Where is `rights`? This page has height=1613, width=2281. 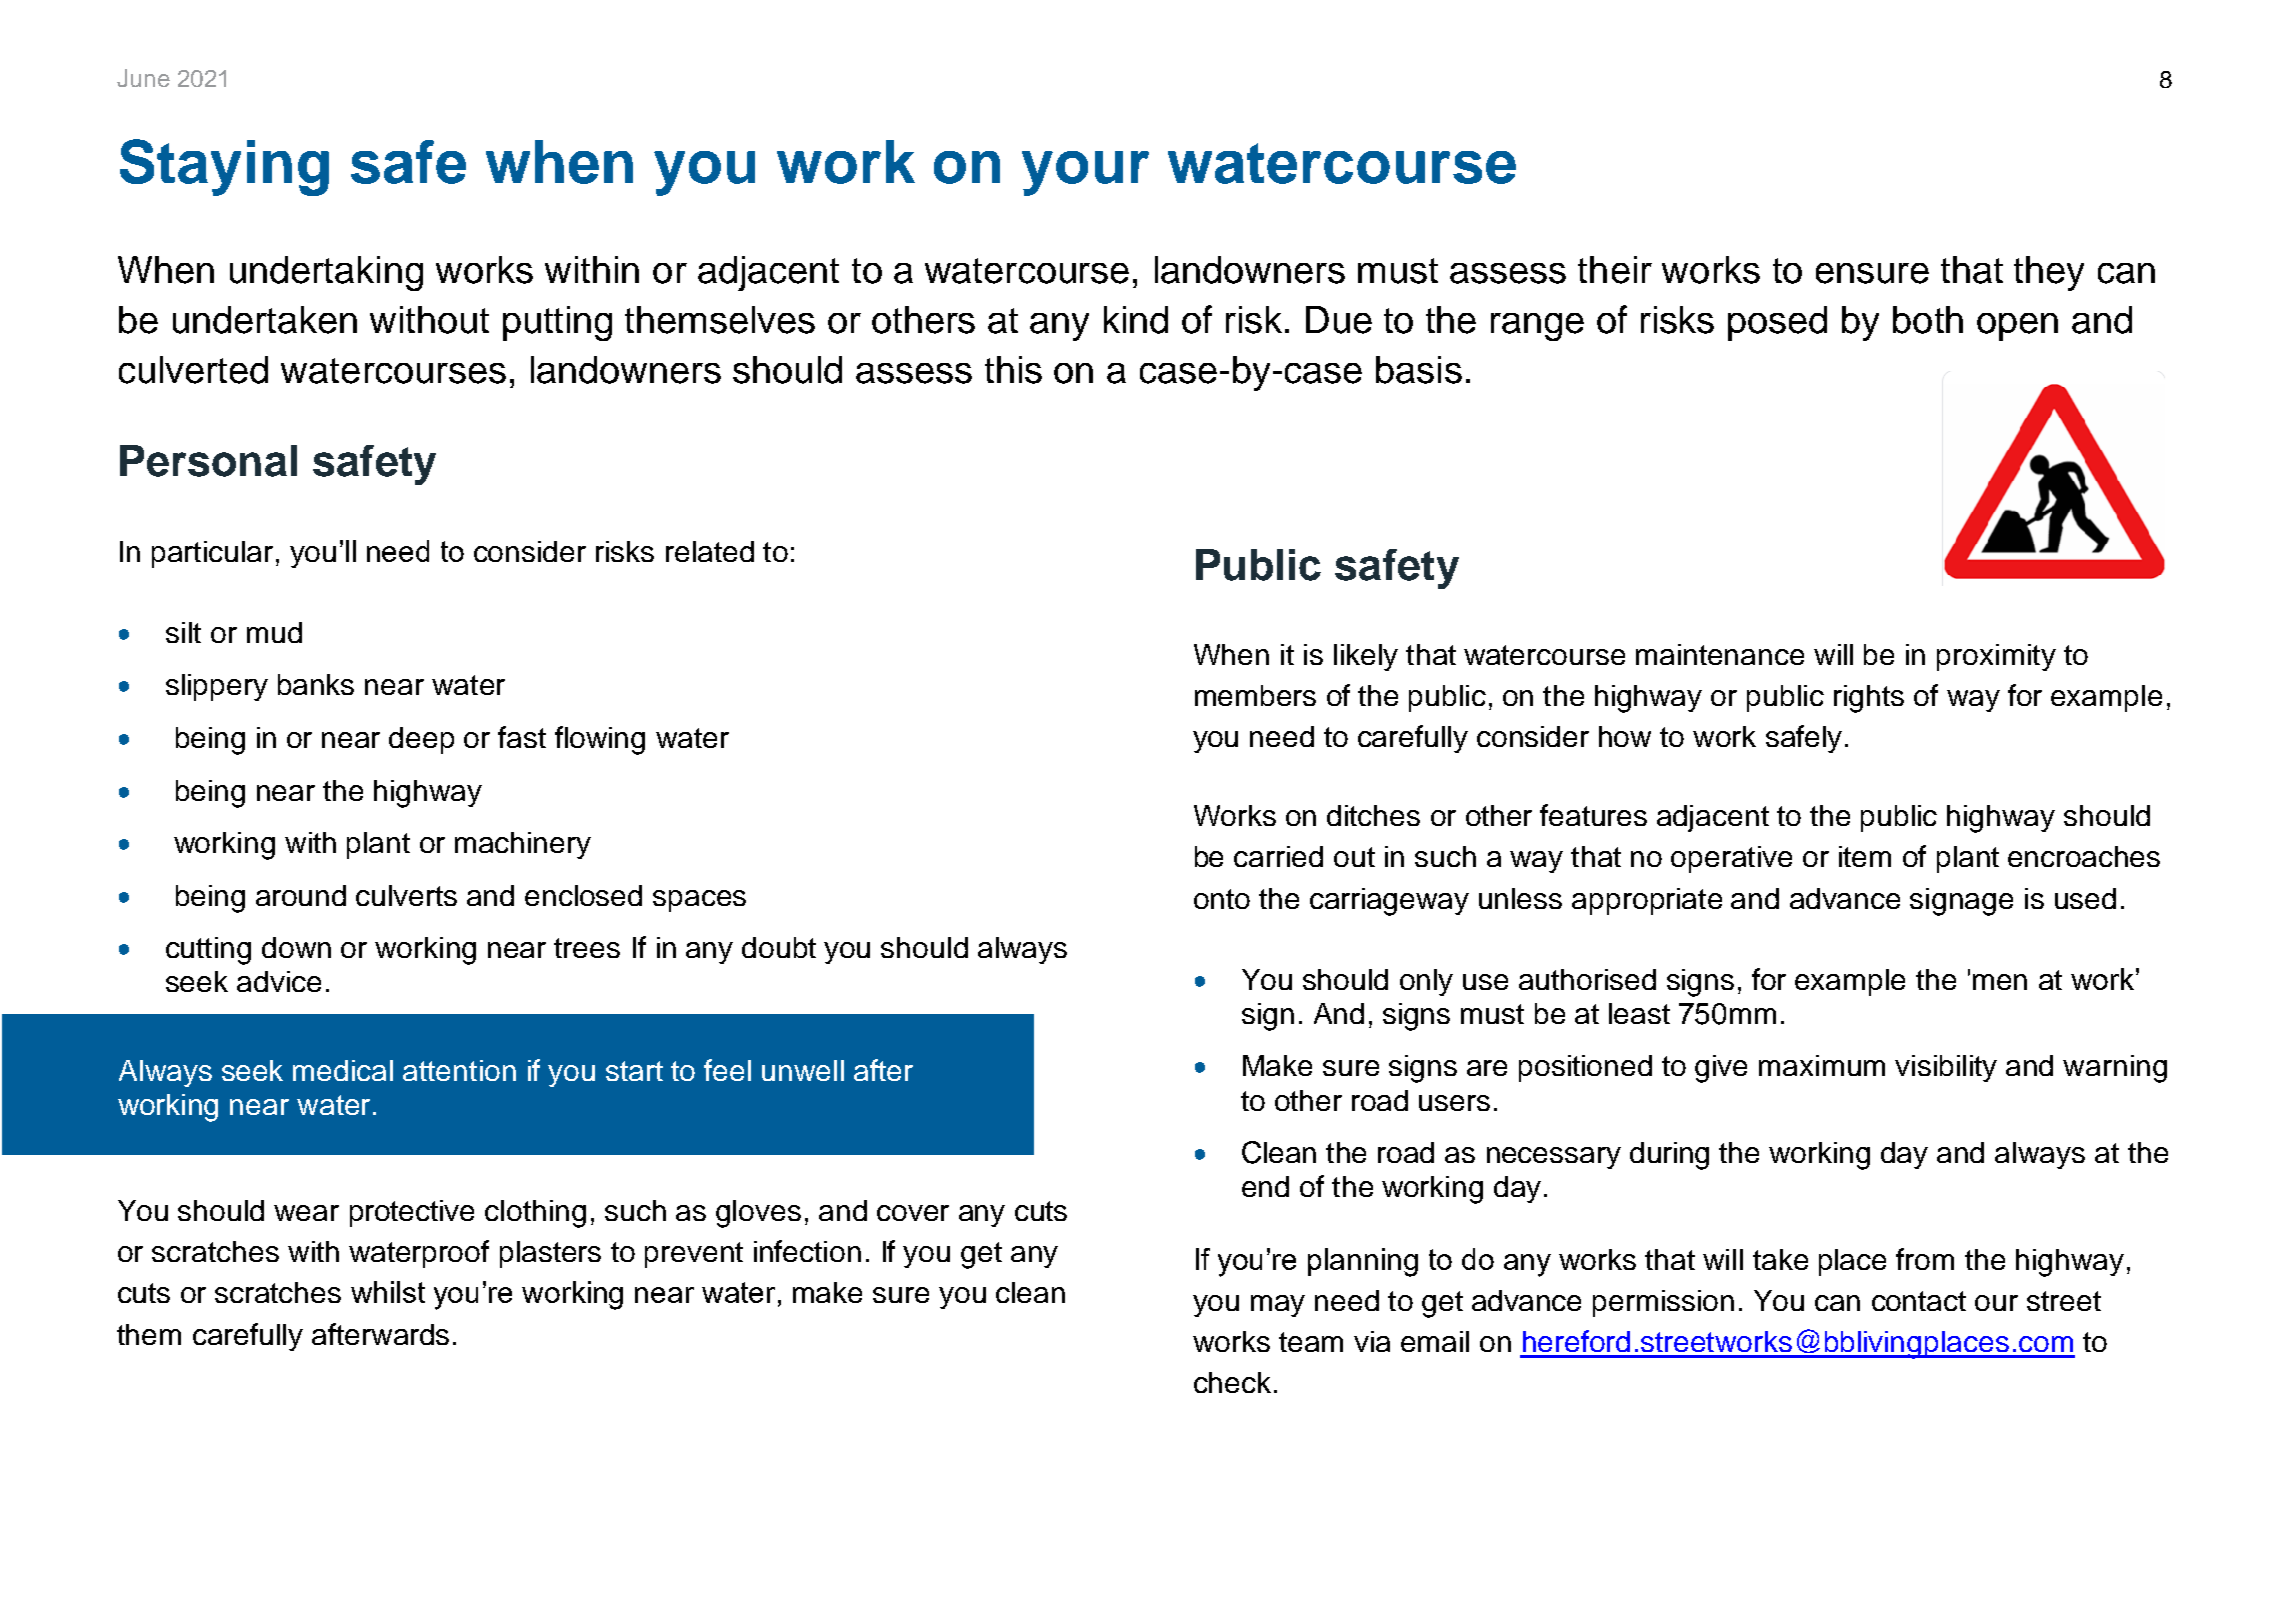
rights is located at coordinates (1869, 699).
